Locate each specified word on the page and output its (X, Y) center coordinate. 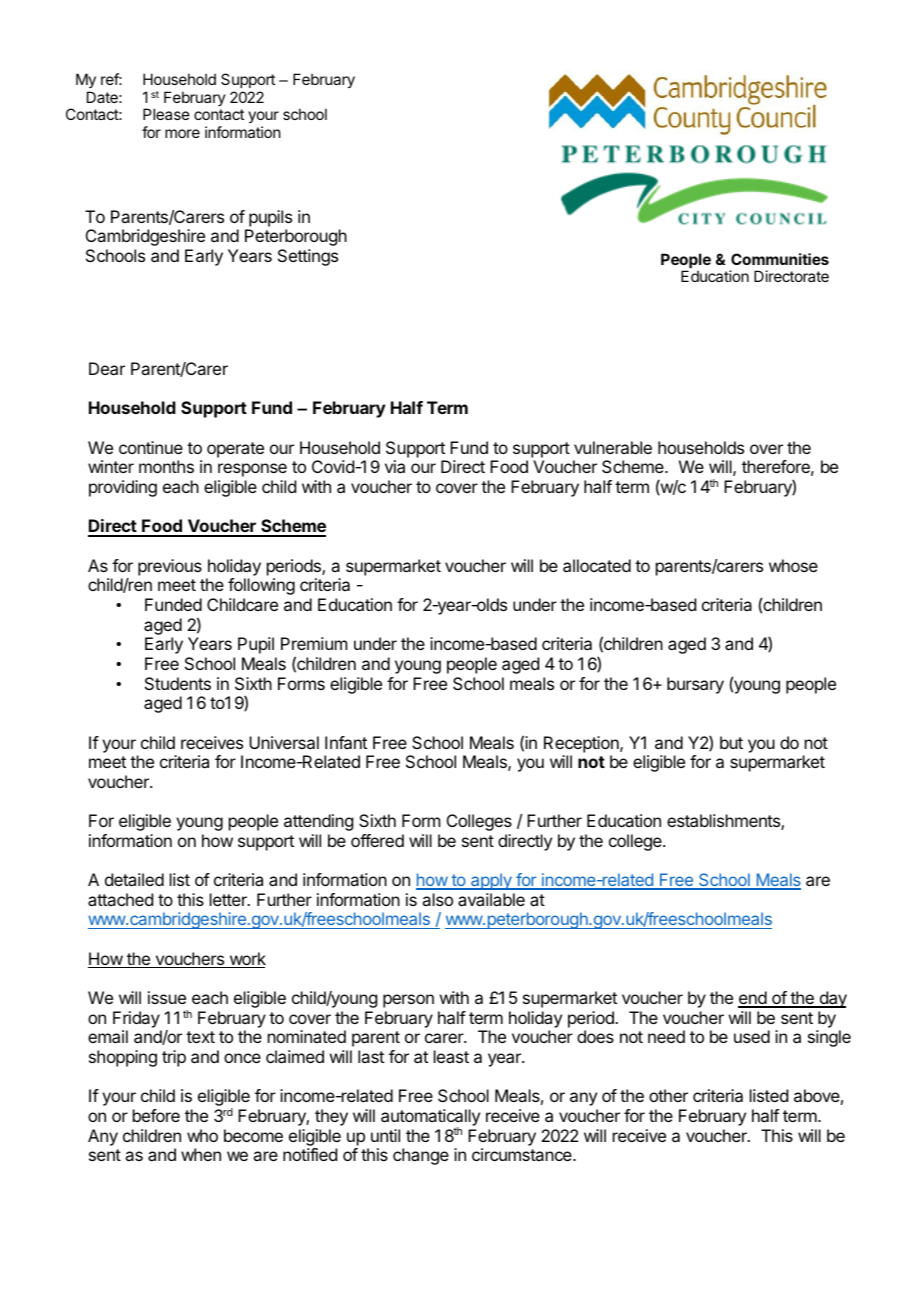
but (731, 742)
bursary (695, 685)
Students (178, 683)
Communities (780, 259)
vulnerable (613, 447)
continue (151, 447)
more (182, 133)
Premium (314, 643)
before (156, 1115)
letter (229, 899)
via (395, 466)
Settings (308, 257)
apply (491, 881)
